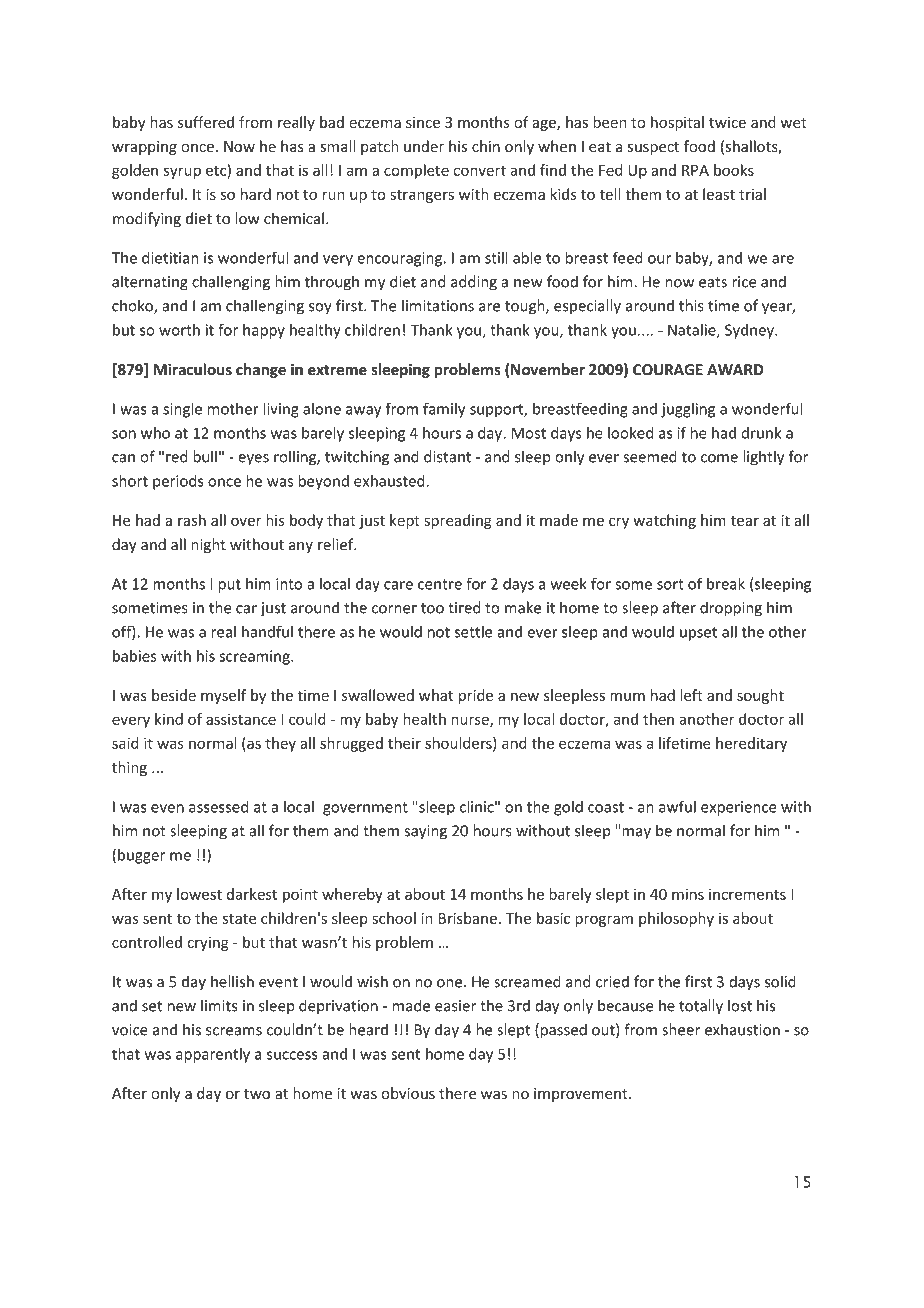 Image resolution: width=924 pixels, height=1308 pixels. Describe the element at coordinates (213, 1055) in the screenshot. I see `apparently` at that location.
